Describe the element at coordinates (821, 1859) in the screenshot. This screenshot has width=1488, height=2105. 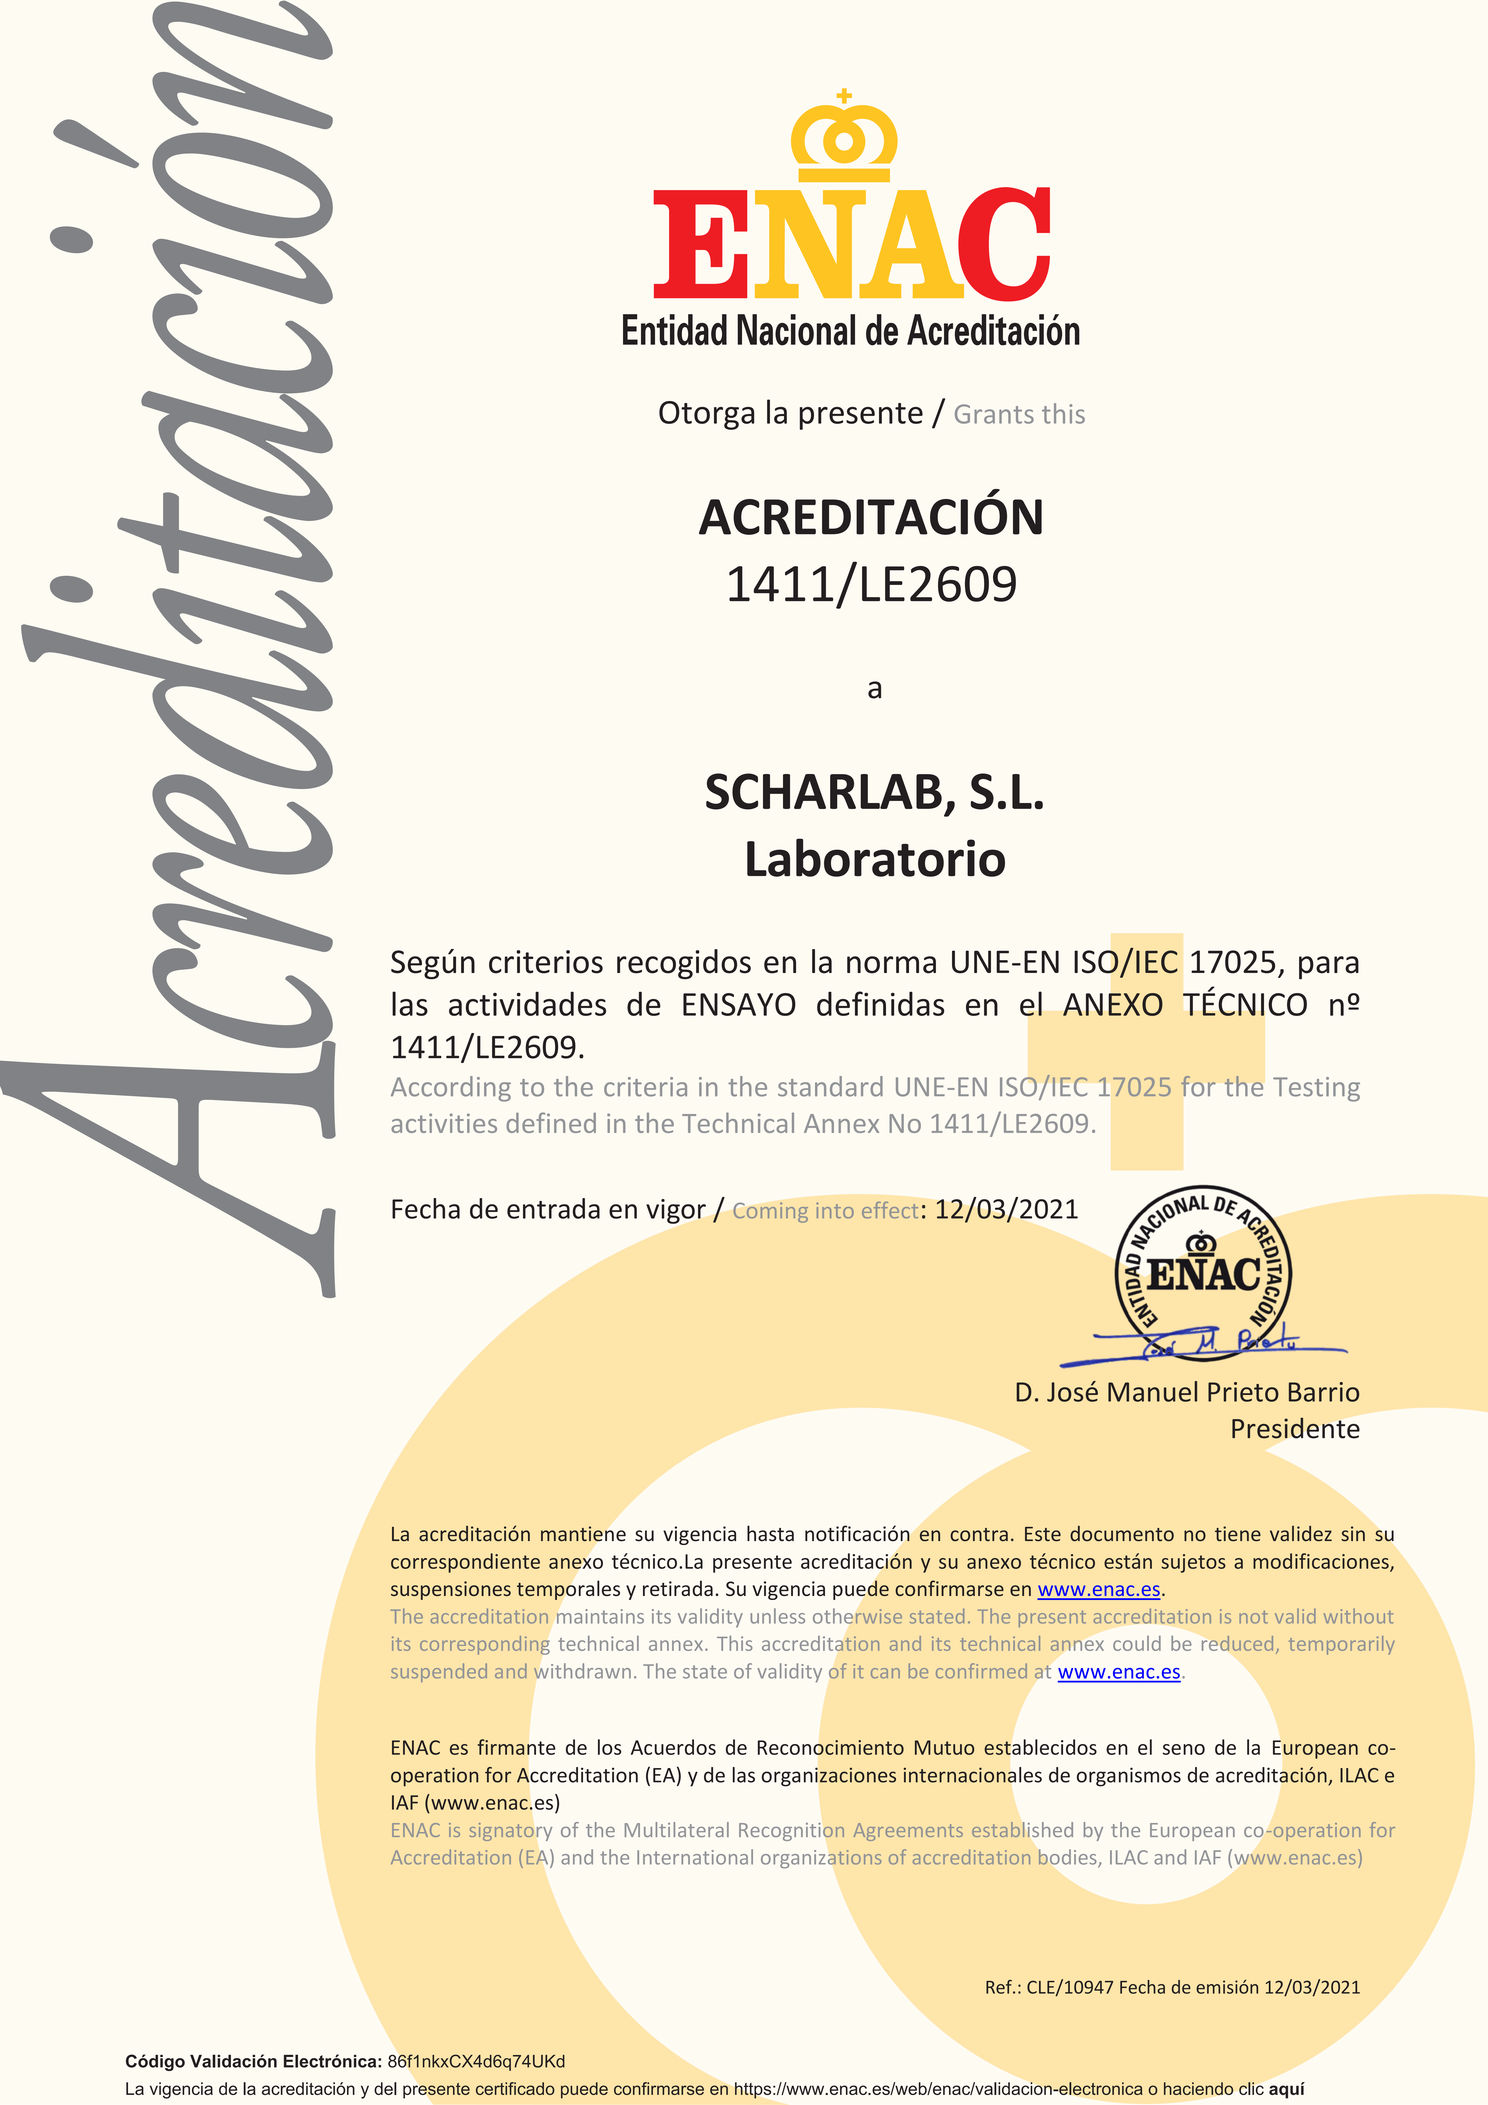
I see `organizations` at that location.
